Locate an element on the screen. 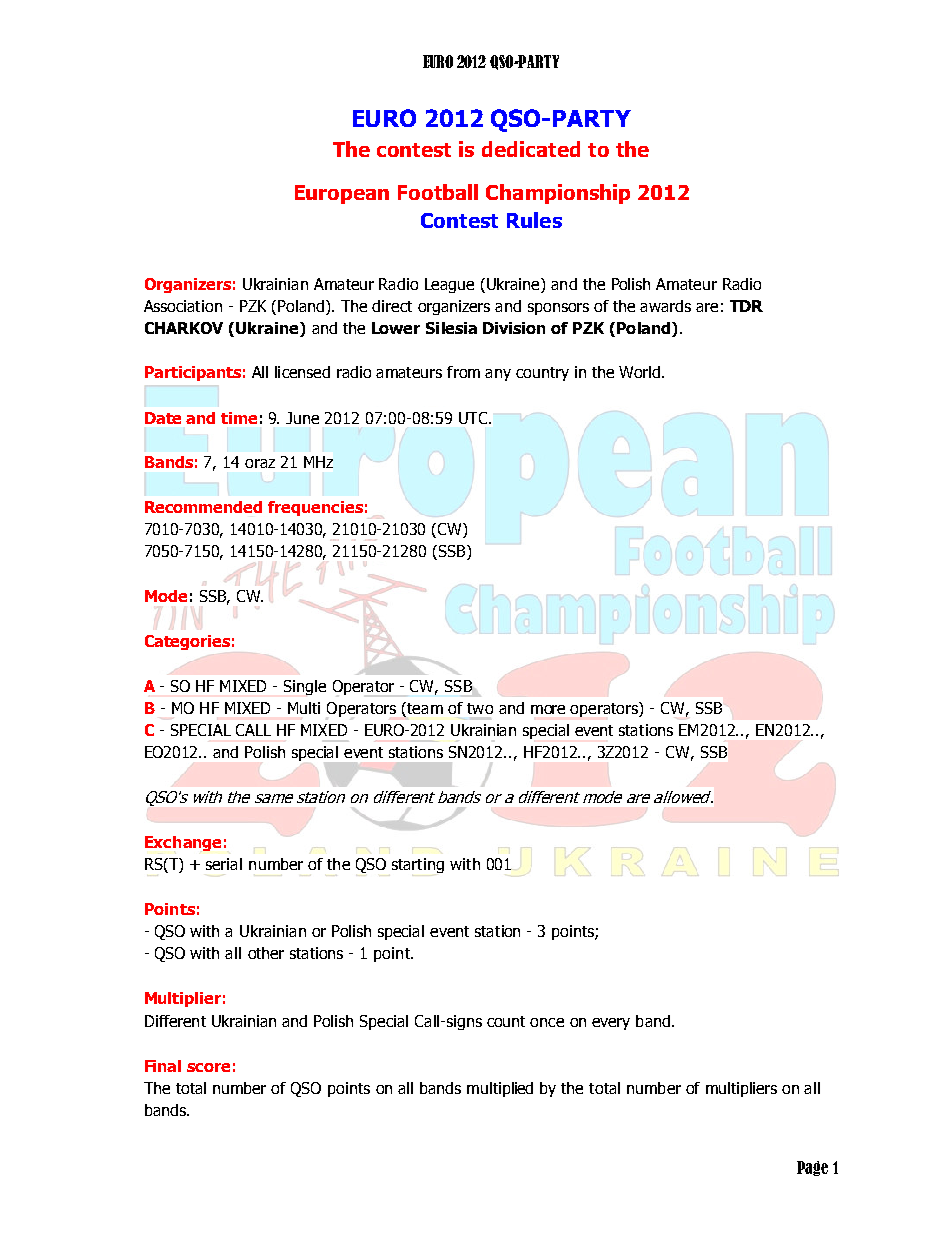  starting is located at coordinates (418, 865).
